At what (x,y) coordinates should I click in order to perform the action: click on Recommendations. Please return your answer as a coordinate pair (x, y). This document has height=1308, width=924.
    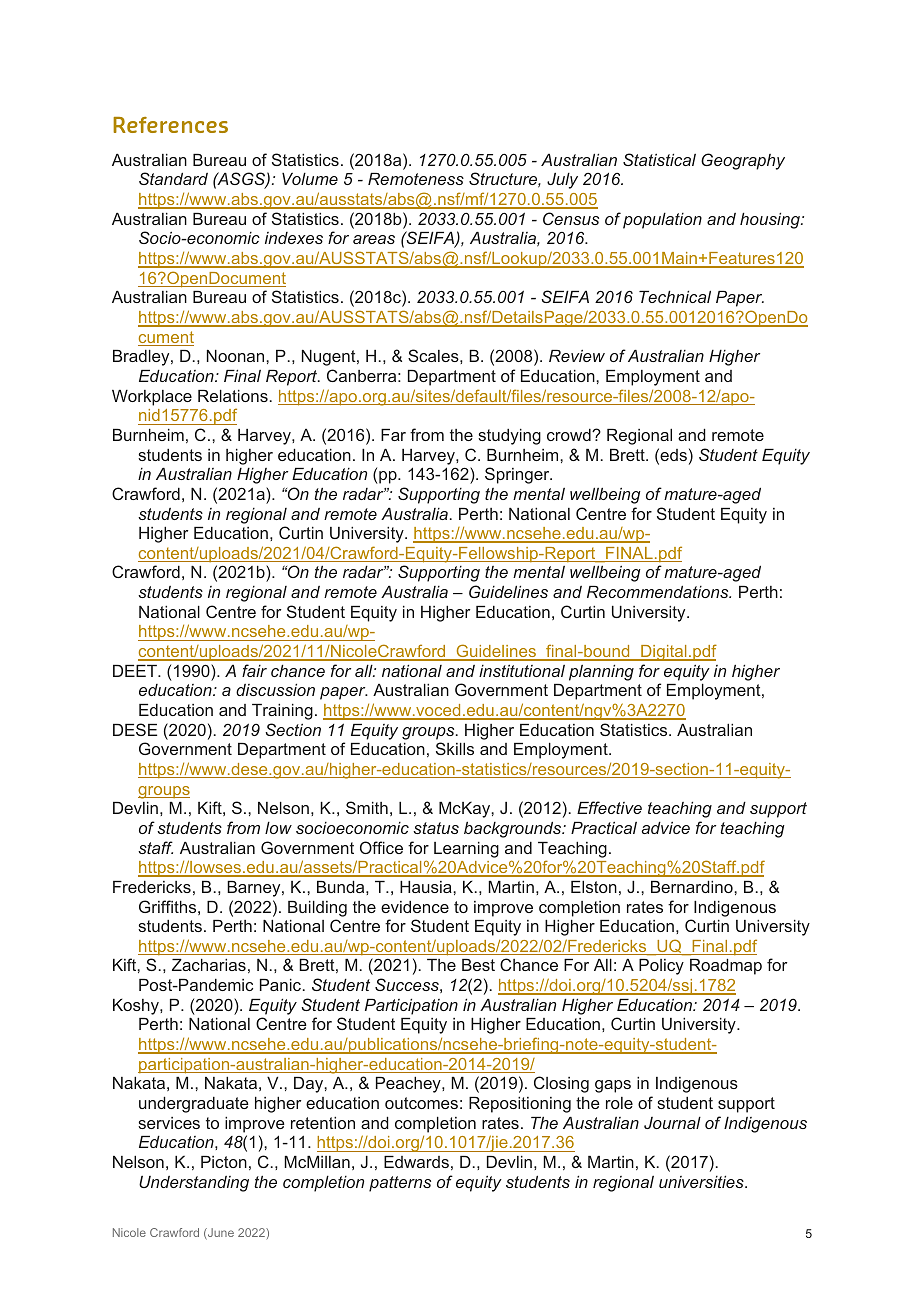
    Looking at the image, I should click on (659, 592).
